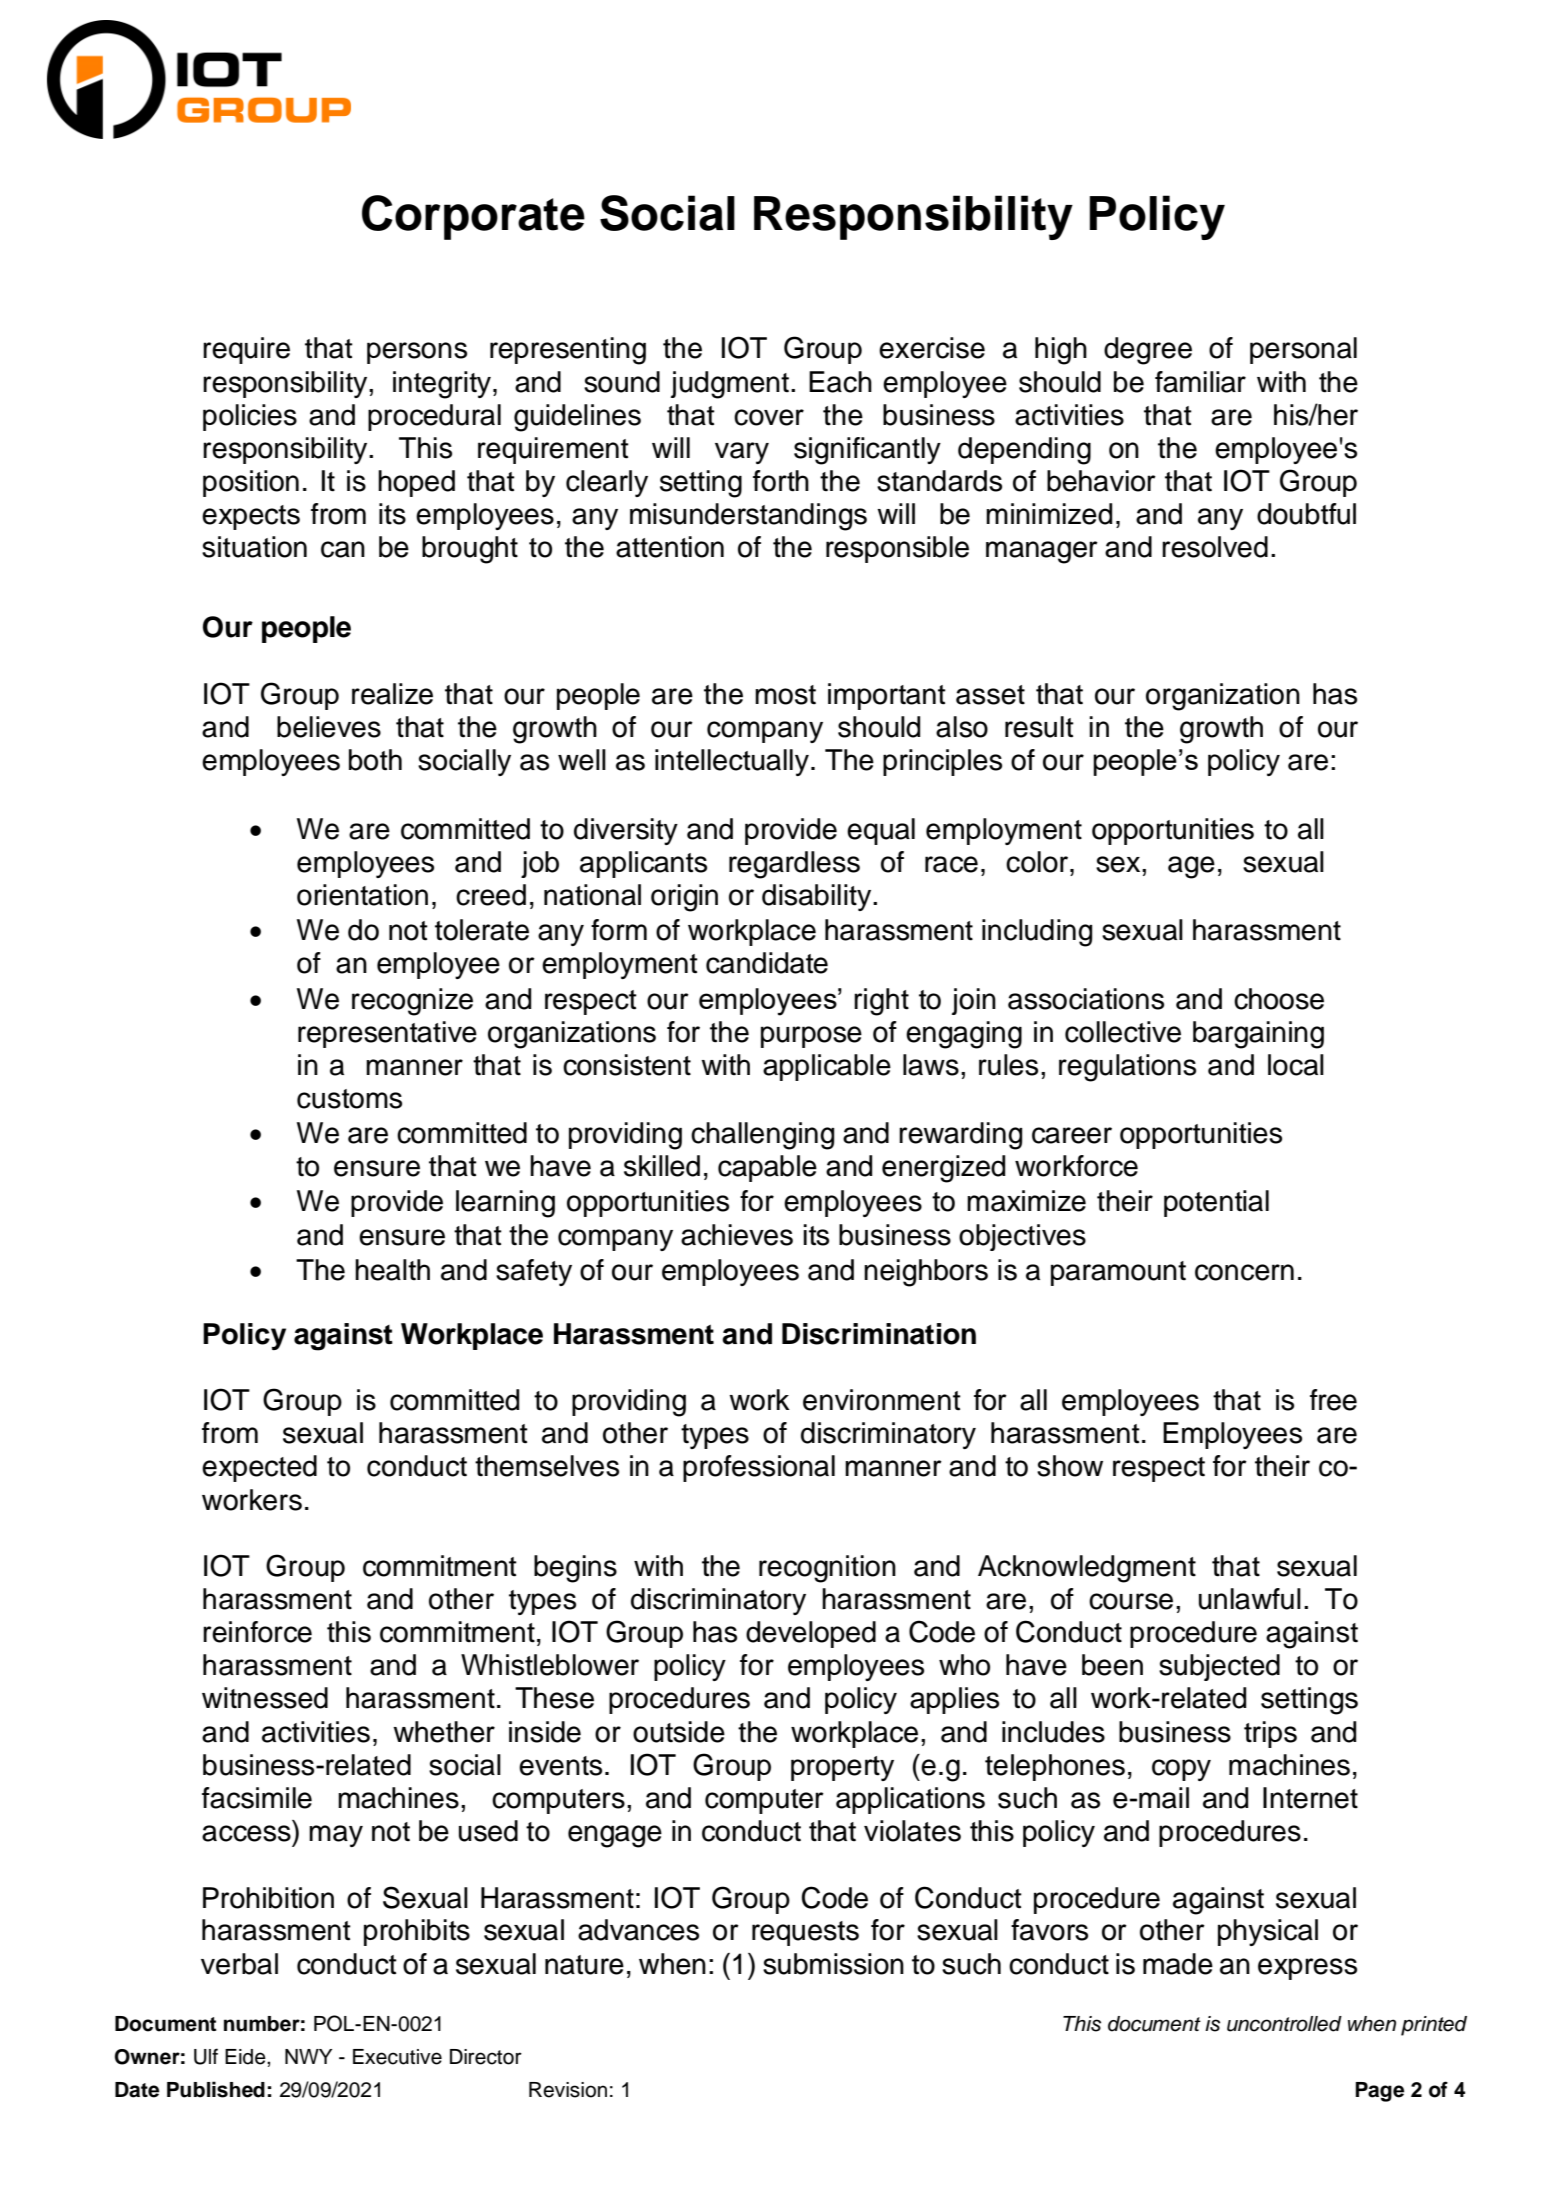 The height and width of the image is (2208, 1561). I want to click on realize, so click(392, 694).
